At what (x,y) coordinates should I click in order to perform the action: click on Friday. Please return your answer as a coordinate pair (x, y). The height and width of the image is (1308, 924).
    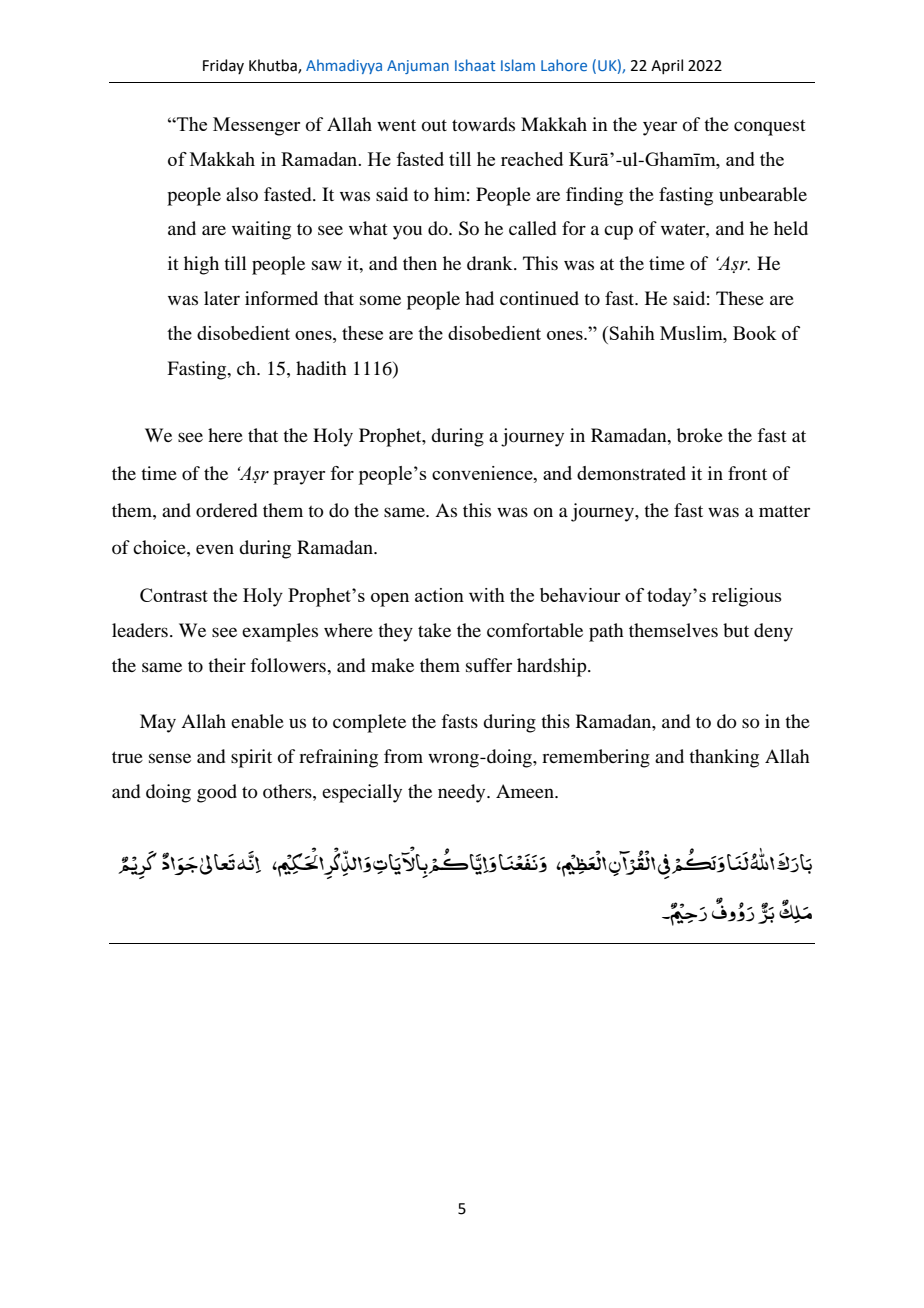
    Looking at the image, I should click on (223, 66).
